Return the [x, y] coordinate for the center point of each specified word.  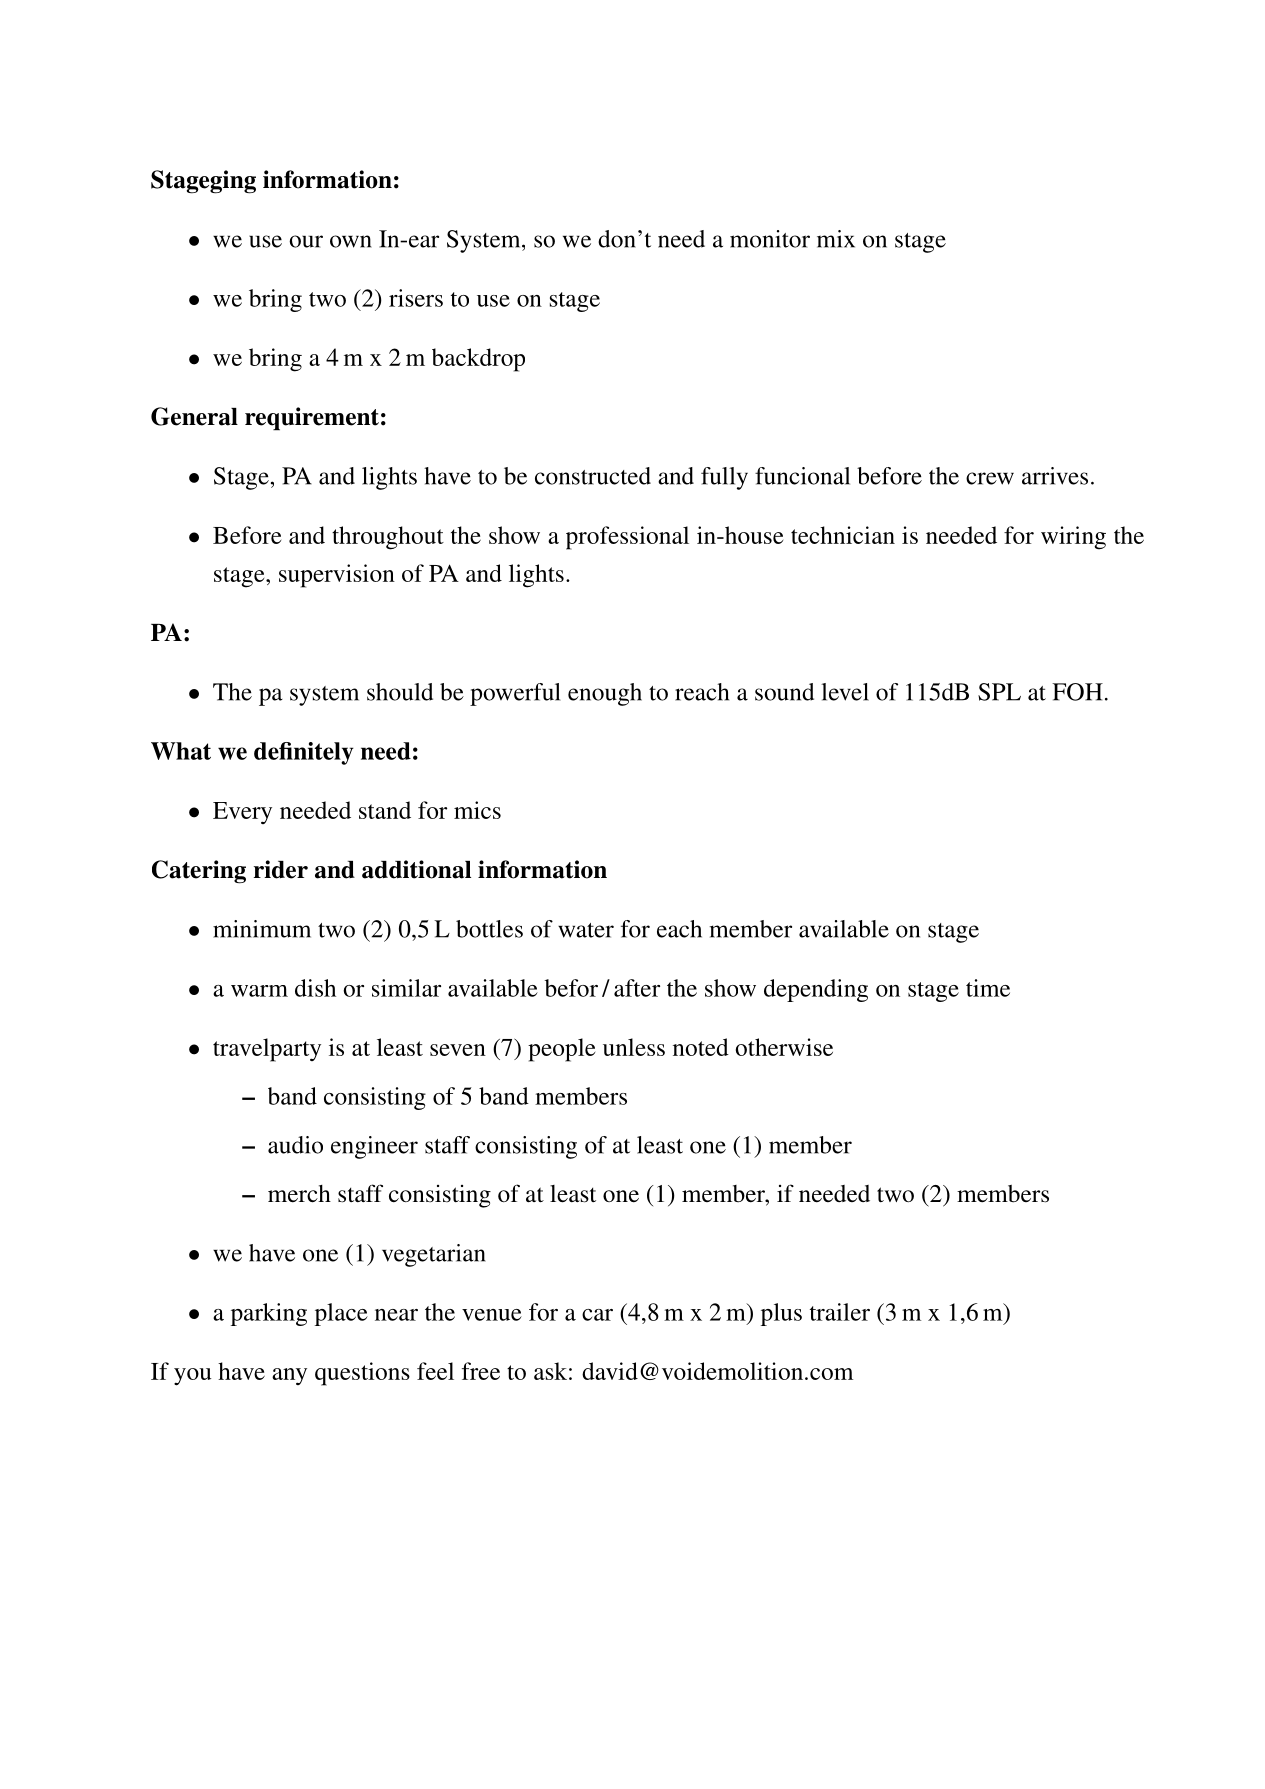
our [306, 241]
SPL [999, 692]
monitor [770, 239]
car [597, 1315]
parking [269, 1314]
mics [477, 810]
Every [242, 813]
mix [836, 239]
